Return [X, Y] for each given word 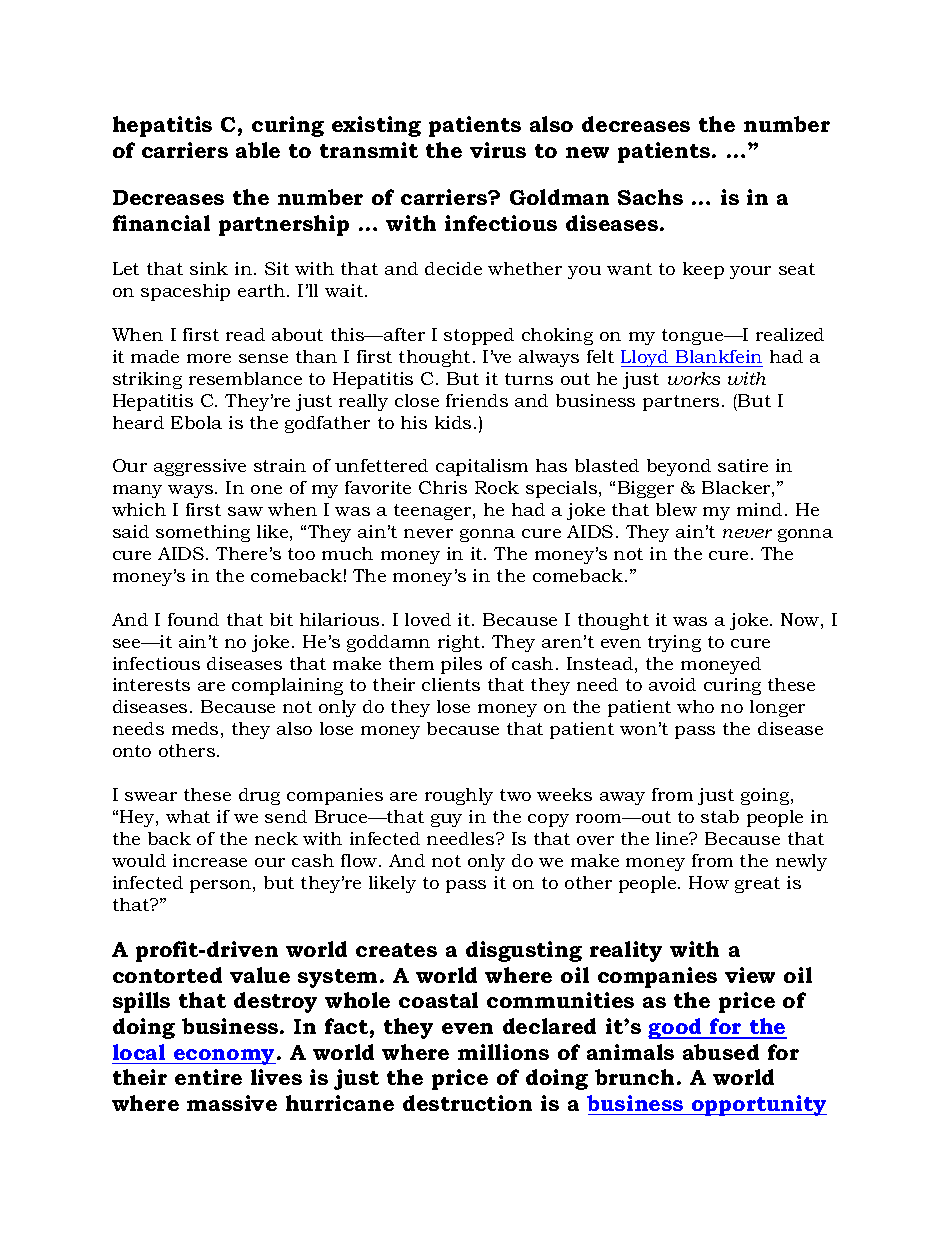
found [193, 619]
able [258, 150]
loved [428, 619]
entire [208, 1077]
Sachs [650, 197]
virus [498, 150]
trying [674, 643]
